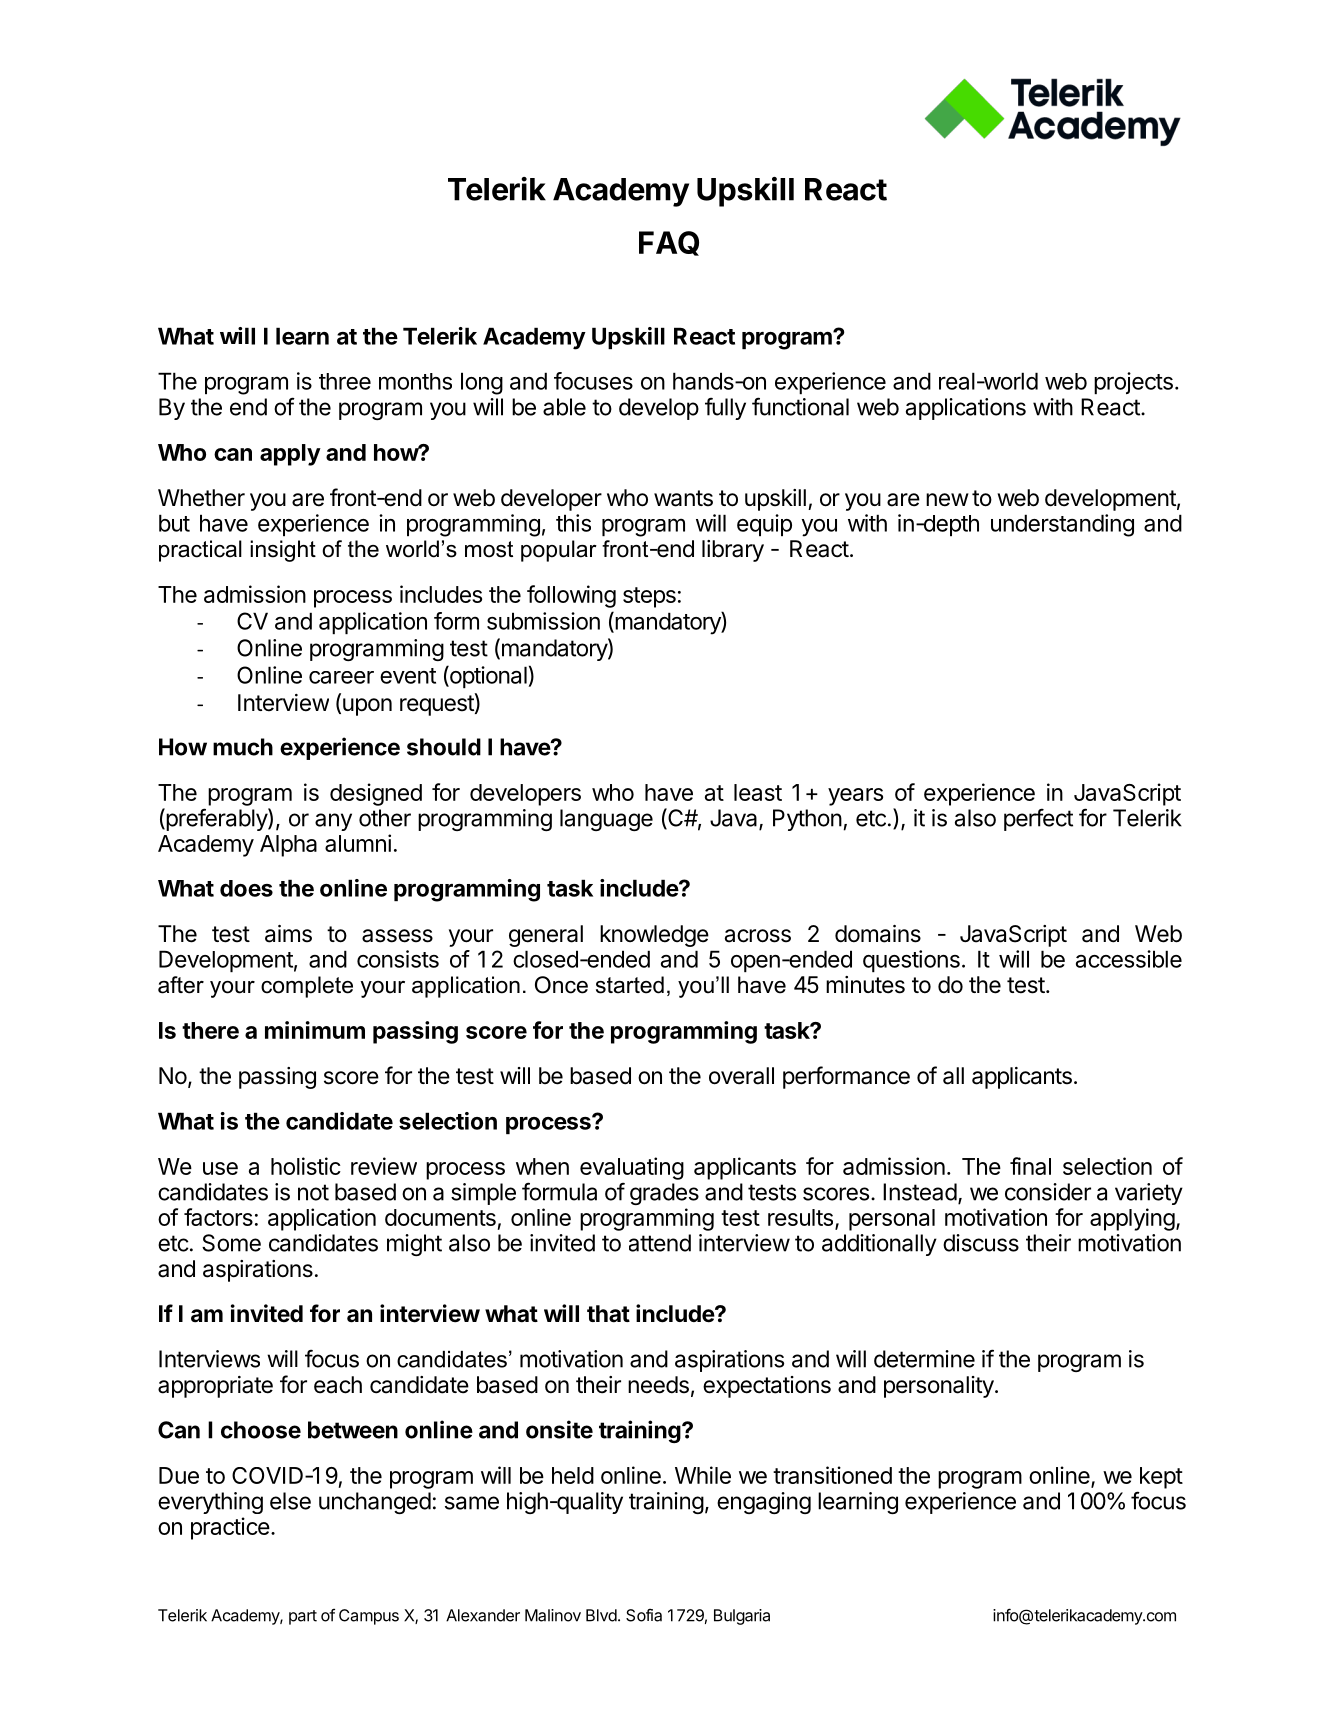 This screenshot has height=1732, width=1338. What do you see at coordinates (1038, 819) in the screenshot?
I see `perfect` at bounding box center [1038, 819].
